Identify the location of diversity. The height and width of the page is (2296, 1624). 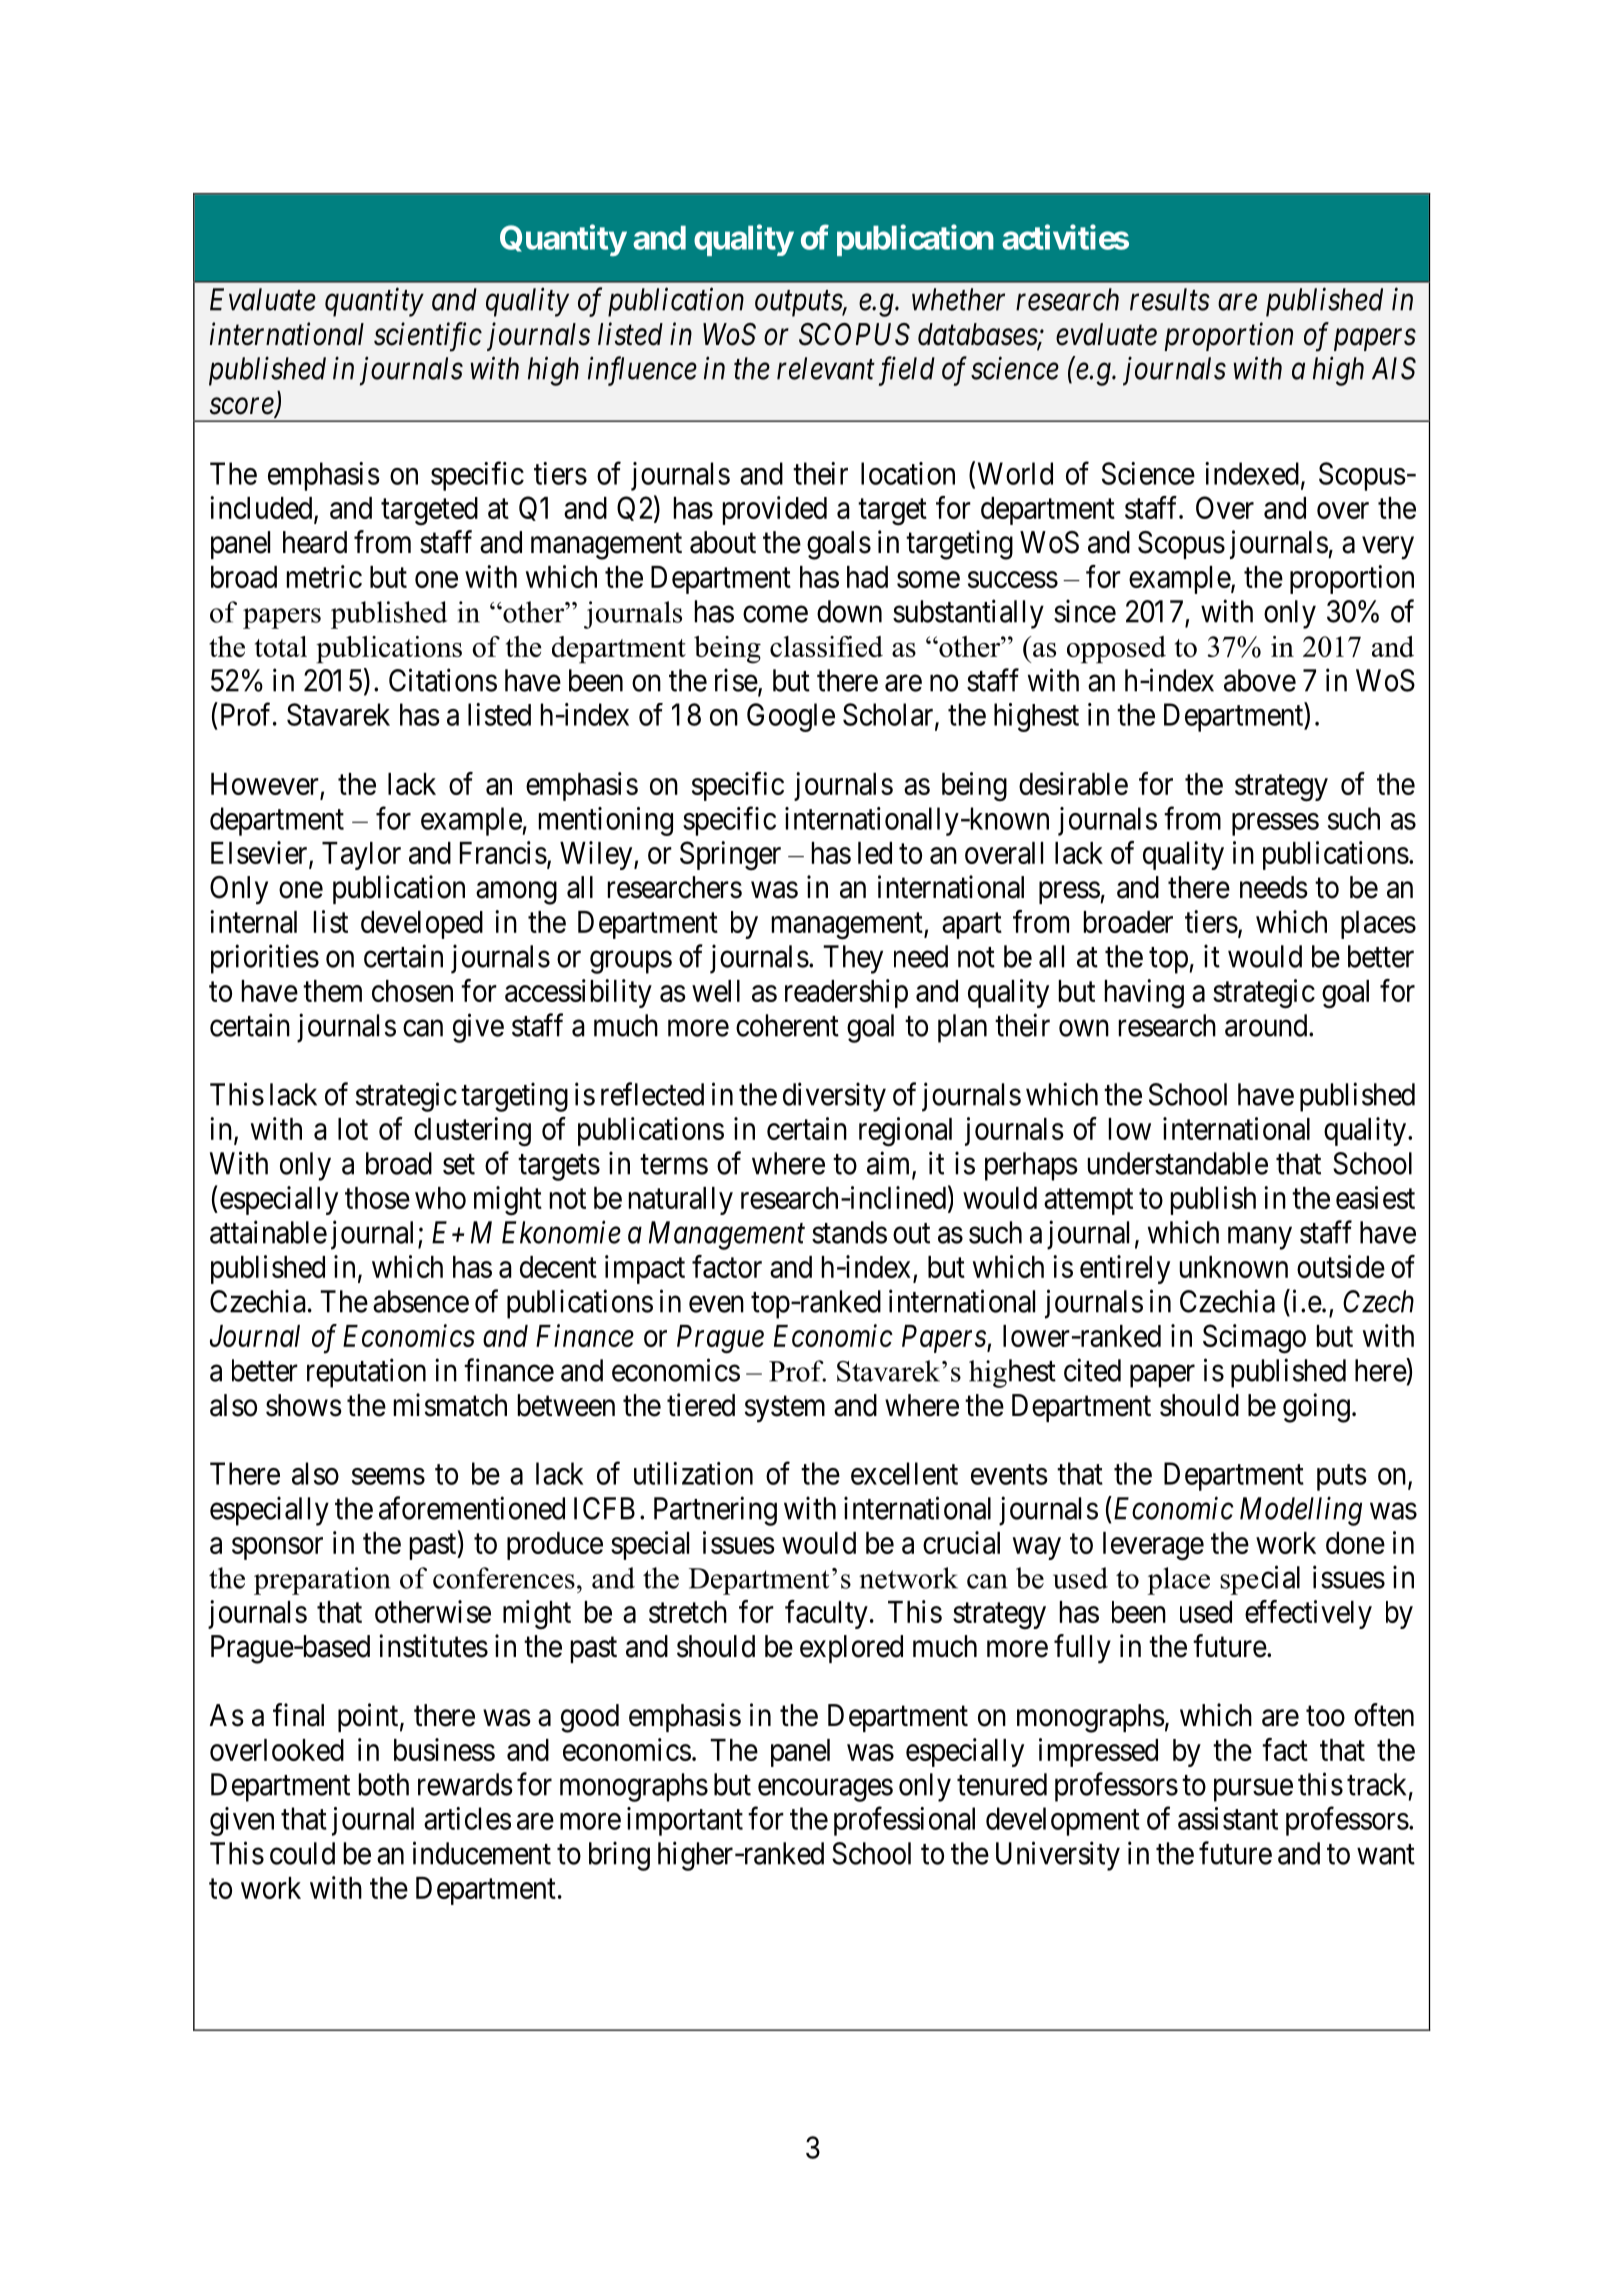
(834, 1097).
